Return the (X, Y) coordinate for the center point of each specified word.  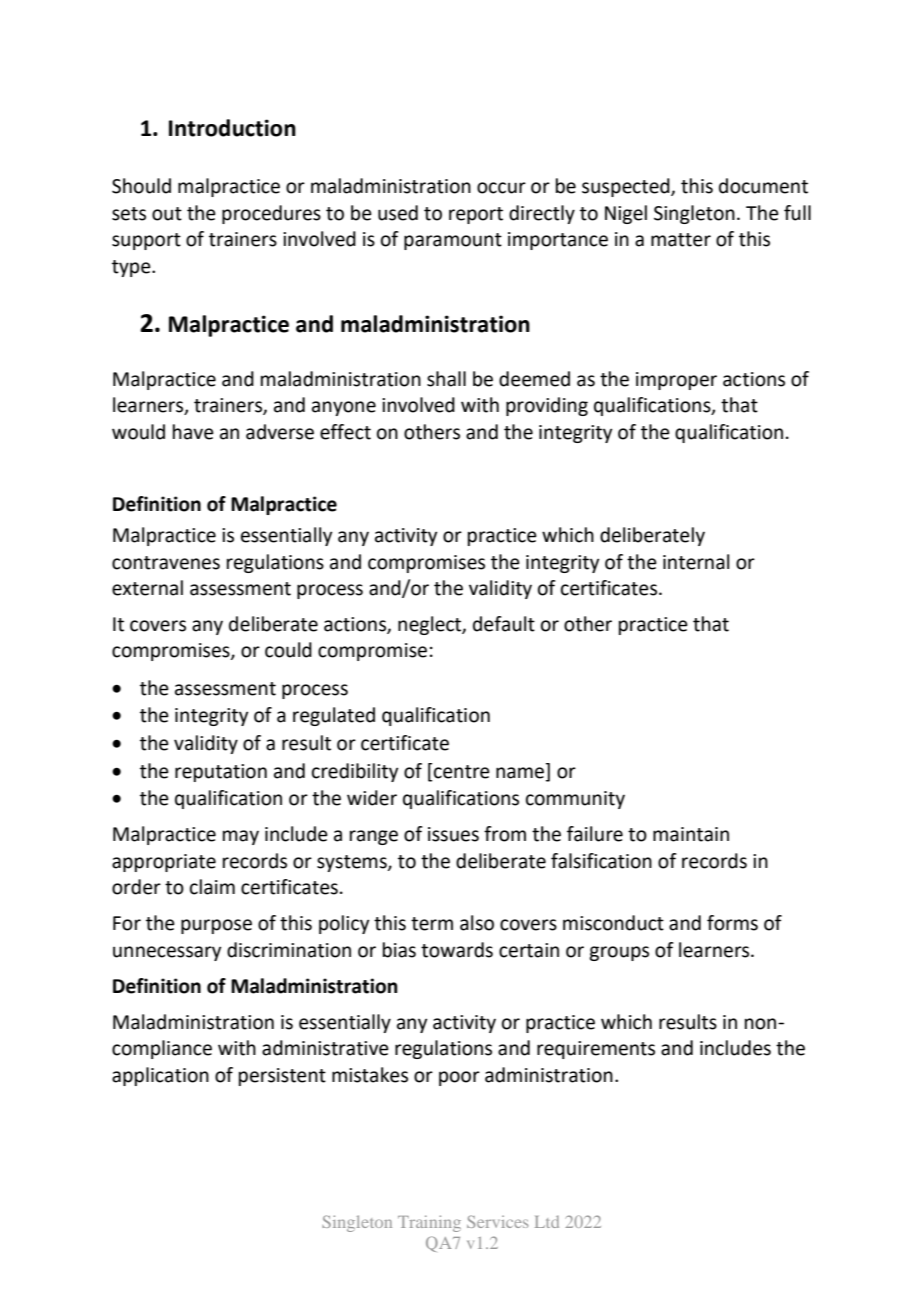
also (477, 923)
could (288, 650)
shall (446, 379)
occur (501, 188)
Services (497, 1221)
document (763, 186)
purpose (216, 926)
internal (696, 562)
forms (732, 923)
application (160, 1076)
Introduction (232, 128)
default (504, 624)
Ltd (547, 1222)
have (193, 432)
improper (676, 381)
